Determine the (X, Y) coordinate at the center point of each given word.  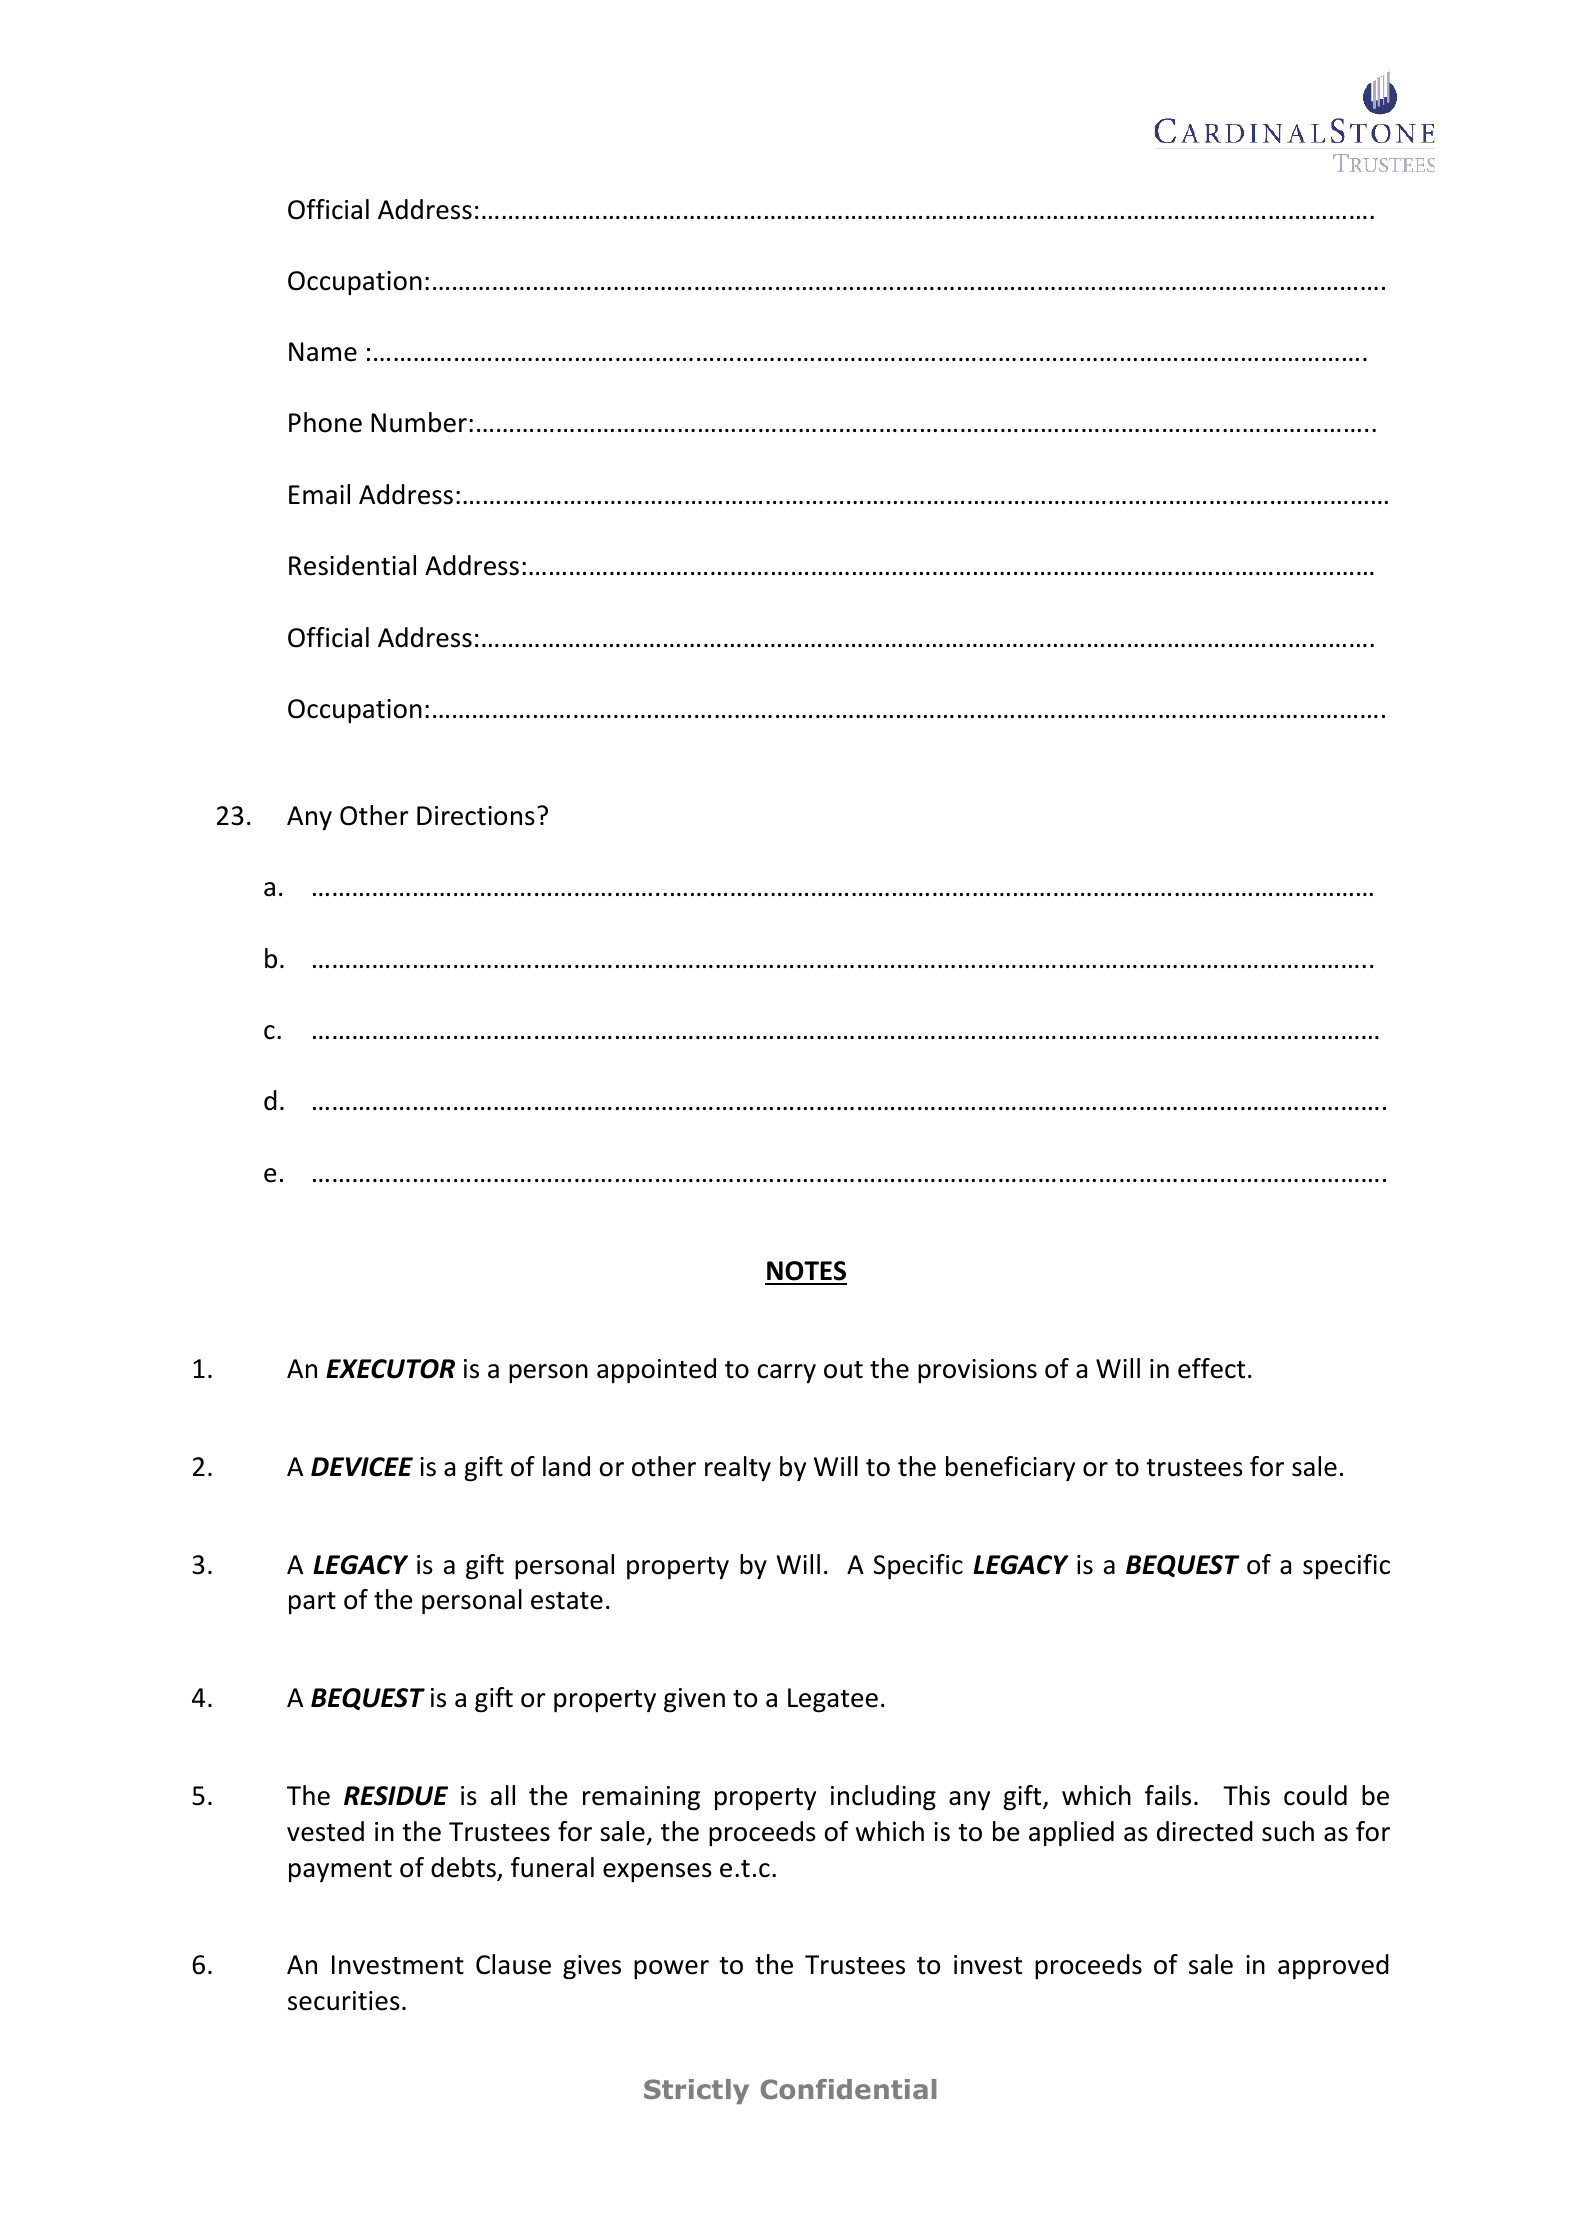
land (566, 1466)
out (843, 1370)
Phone (325, 422)
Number (419, 422)
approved (1333, 1967)
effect (1211, 1368)
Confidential (848, 2089)
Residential (352, 565)
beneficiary (1010, 1469)
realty (738, 1469)
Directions (476, 816)
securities (344, 2001)
